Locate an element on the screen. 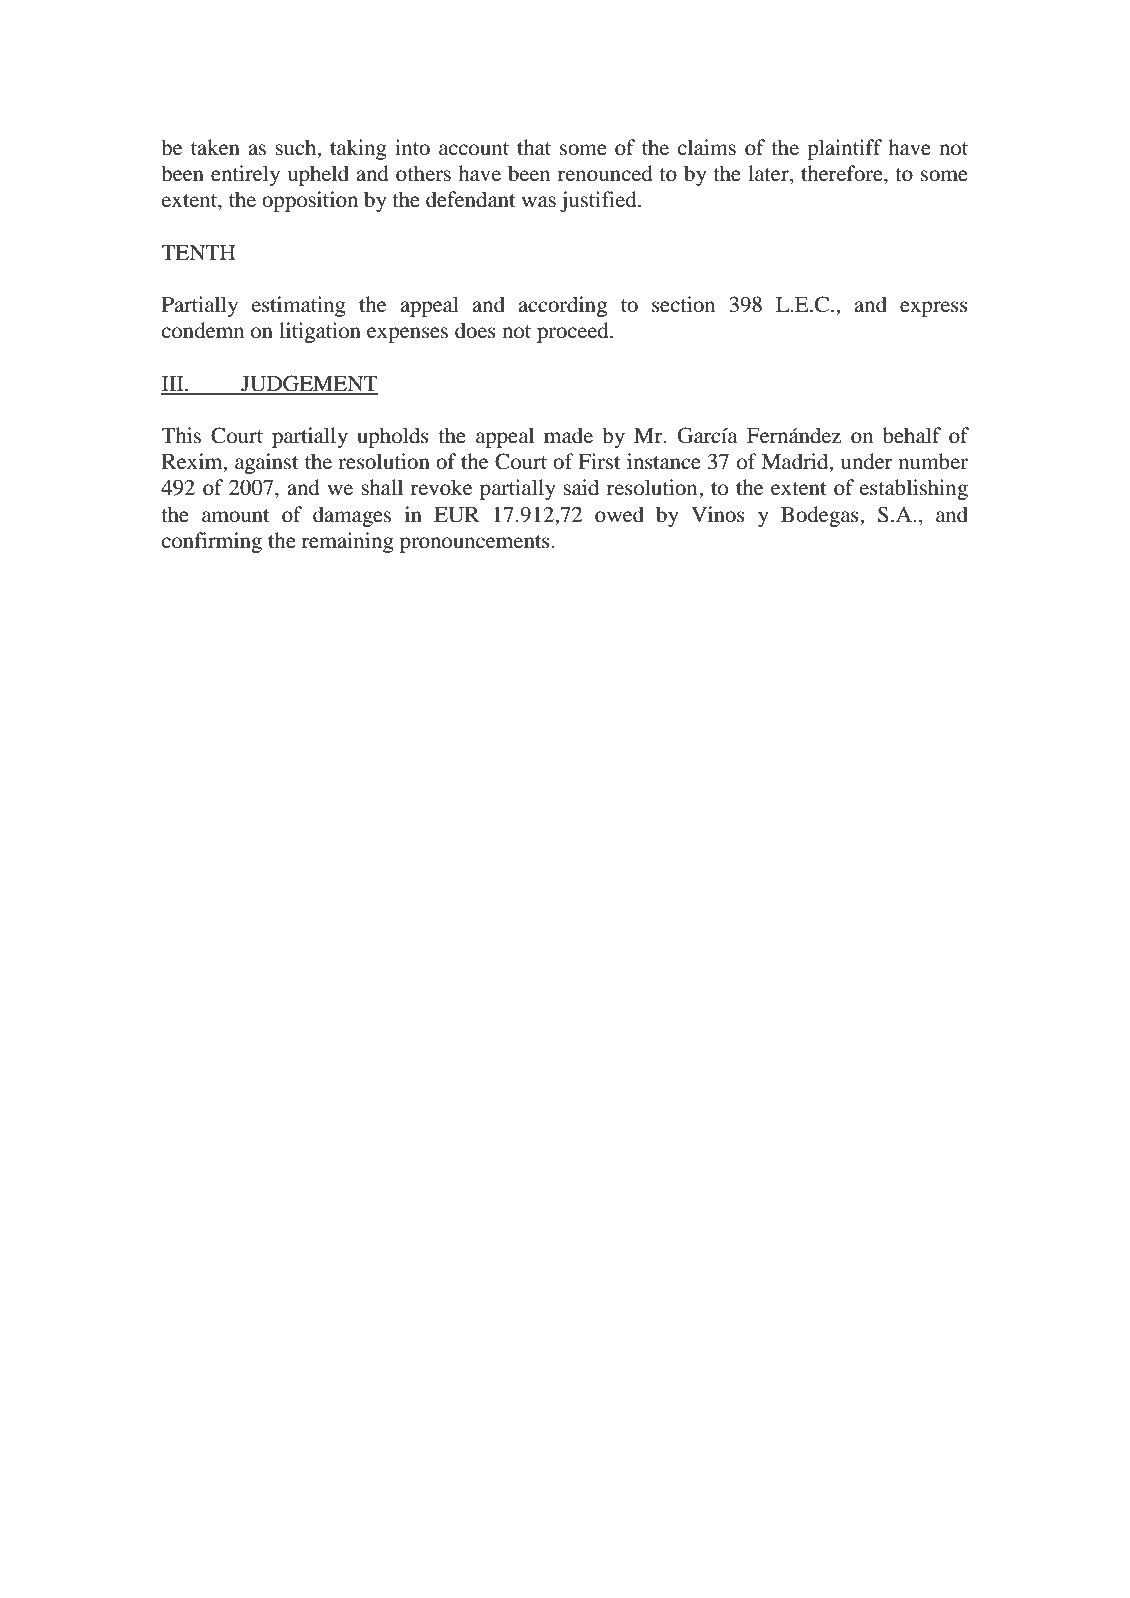  that is located at coordinates (534, 147).
